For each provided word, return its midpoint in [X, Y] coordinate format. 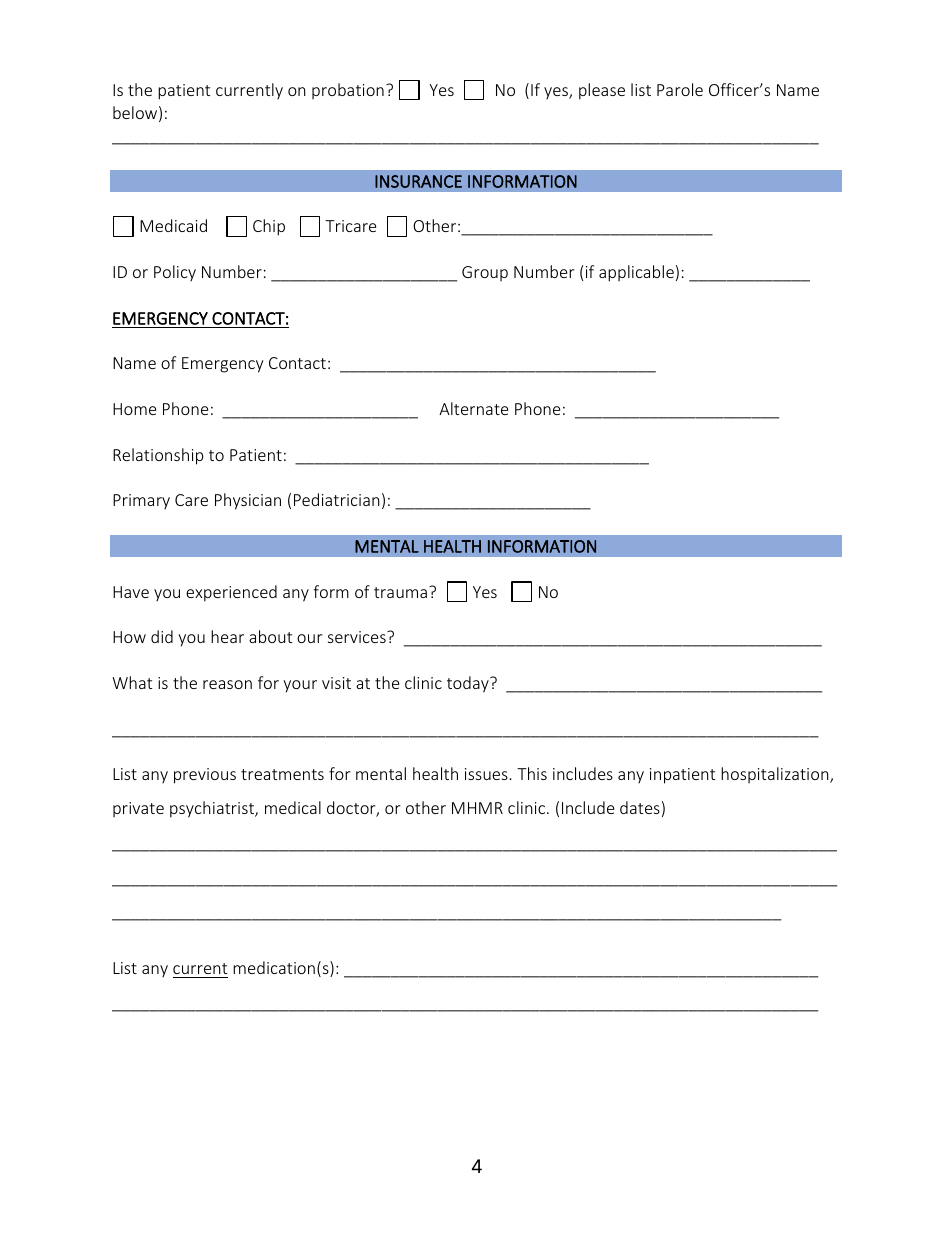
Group [485, 273]
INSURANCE [418, 181]
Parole [680, 89]
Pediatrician [337, 499]
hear [227, 636]
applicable [636, 273]
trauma [400, 592]
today [469, 684]
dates [640, 807]
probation [348, 91]
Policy [175, 273]
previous [205, 776]
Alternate [473, 408]
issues [486, 774]
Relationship [158, 456]
